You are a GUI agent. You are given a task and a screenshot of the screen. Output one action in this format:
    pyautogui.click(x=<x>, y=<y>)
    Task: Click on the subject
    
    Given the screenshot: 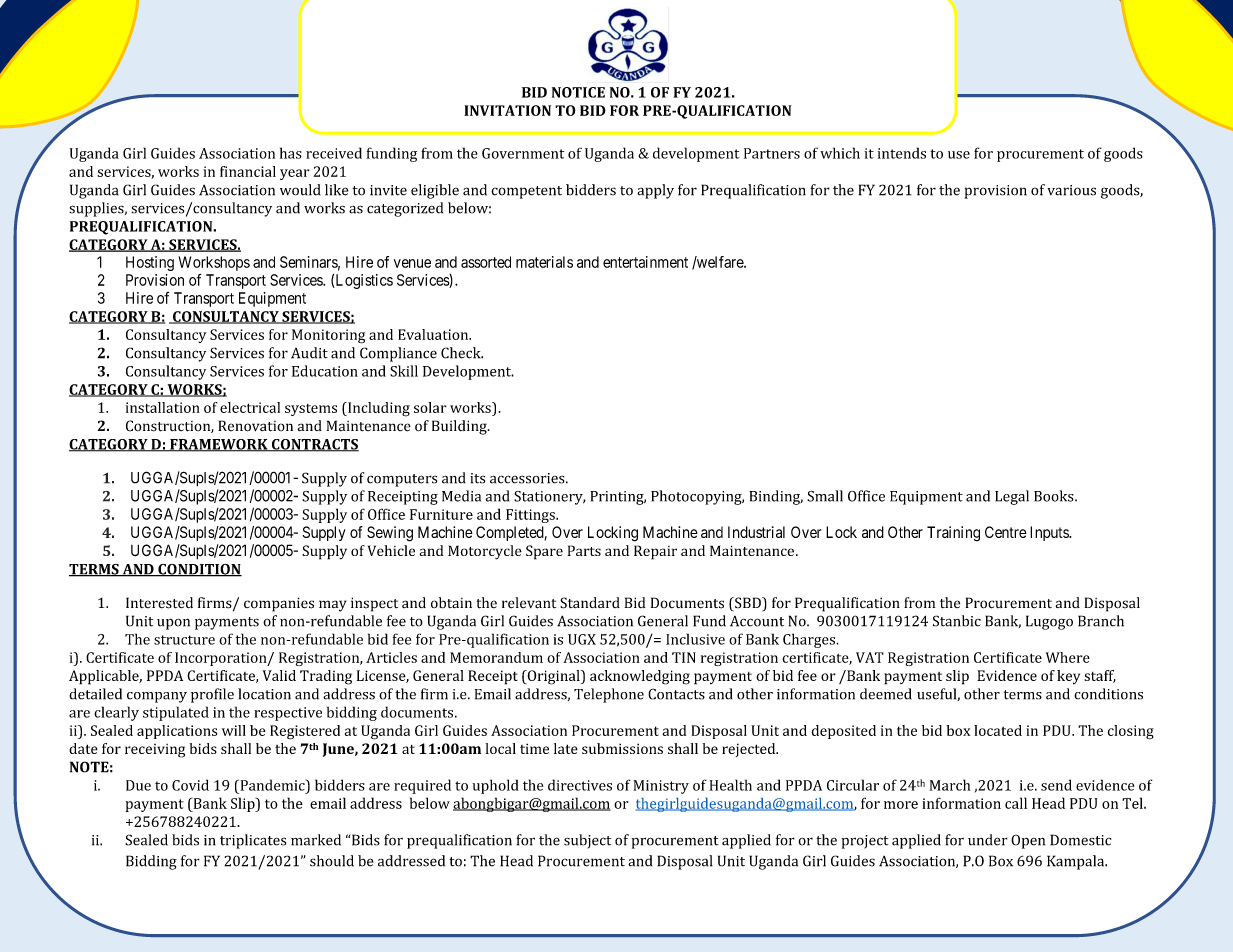 What is the action you would take?
    pyautogui.click(x=587, y=841)
